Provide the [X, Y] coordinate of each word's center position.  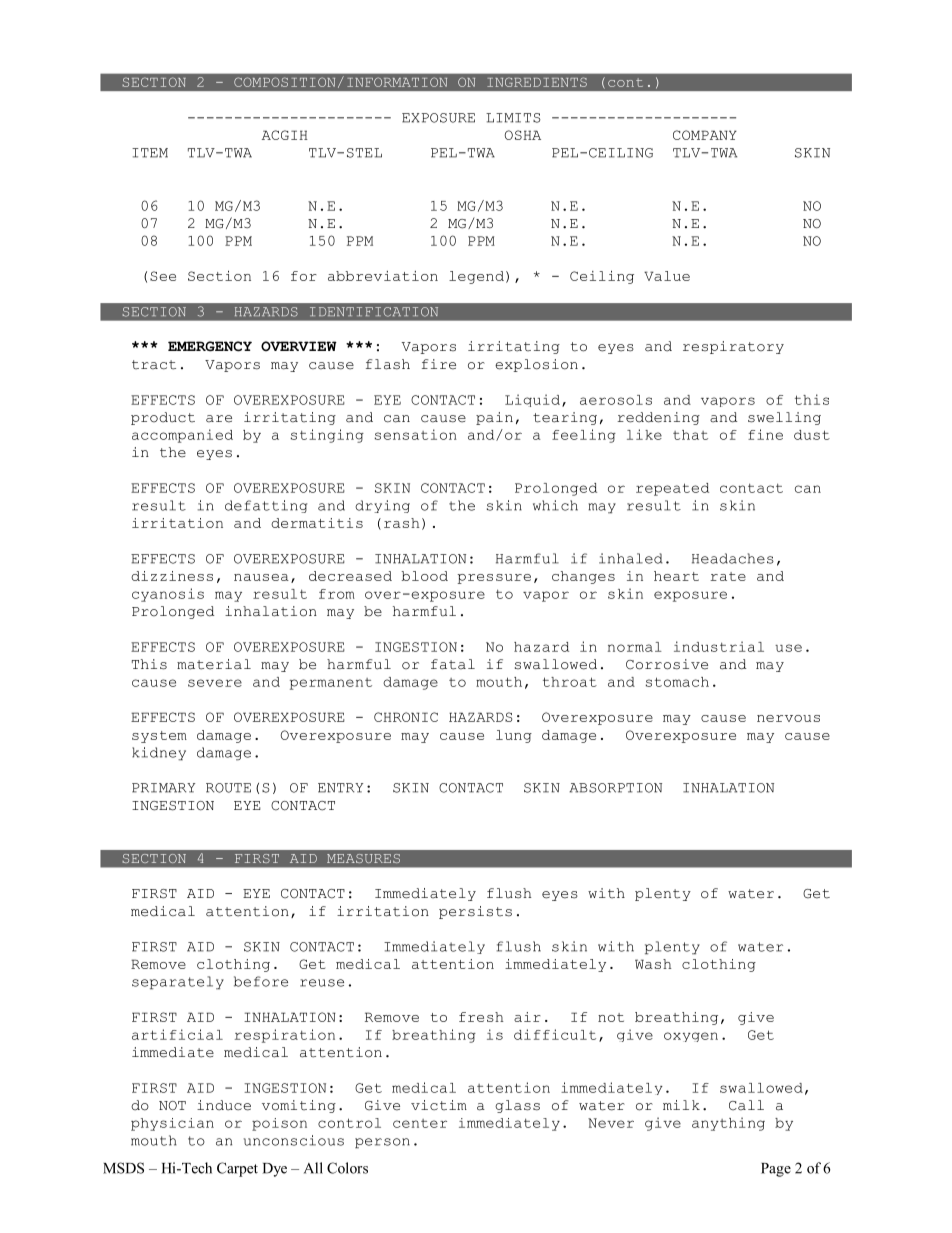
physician [172, 1124]
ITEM [150, 153]
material [214, 664]
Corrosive [667, 664]
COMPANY [705, 135]
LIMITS [513, 118]
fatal [453, 664]
